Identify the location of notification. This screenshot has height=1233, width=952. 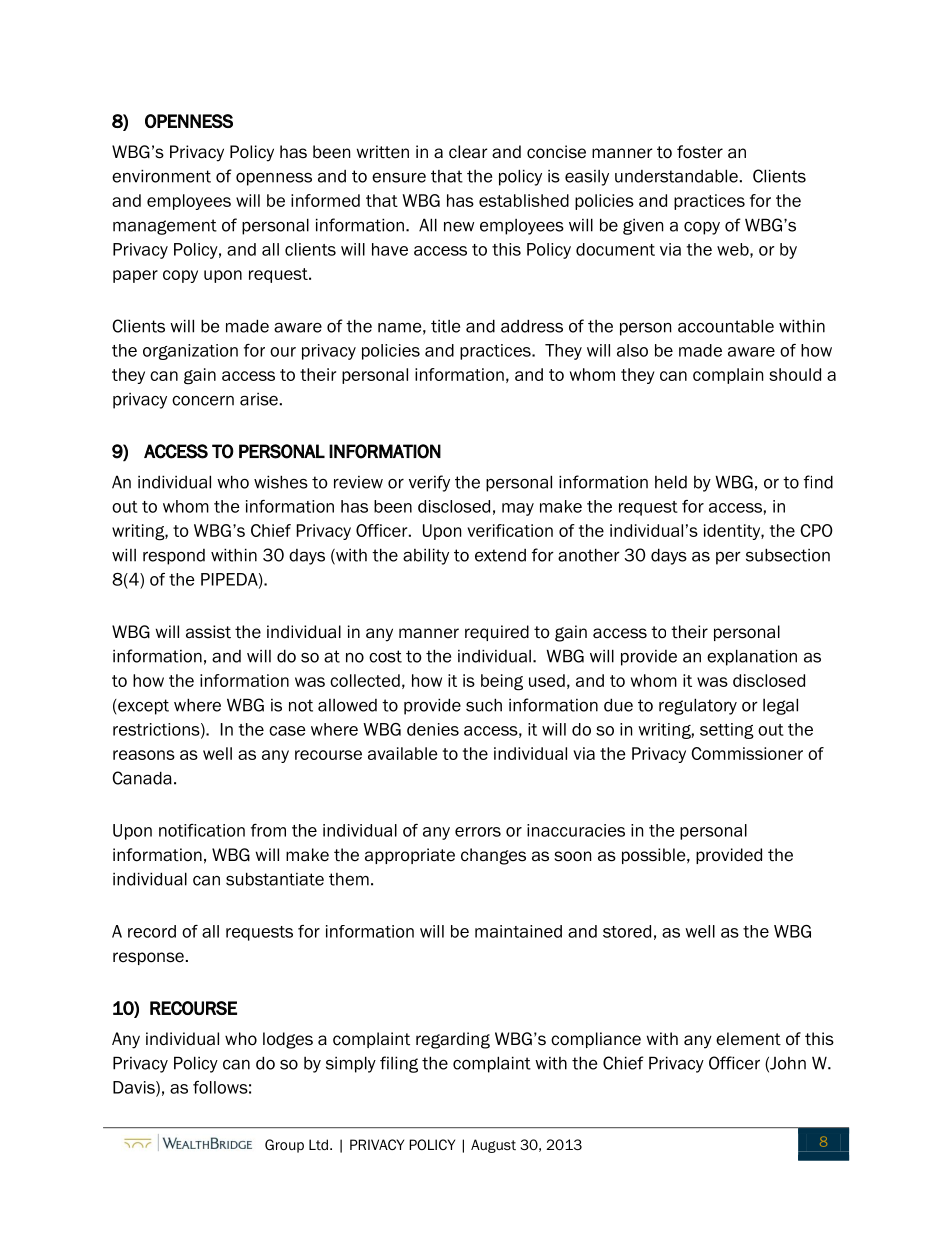
(202, 830).
